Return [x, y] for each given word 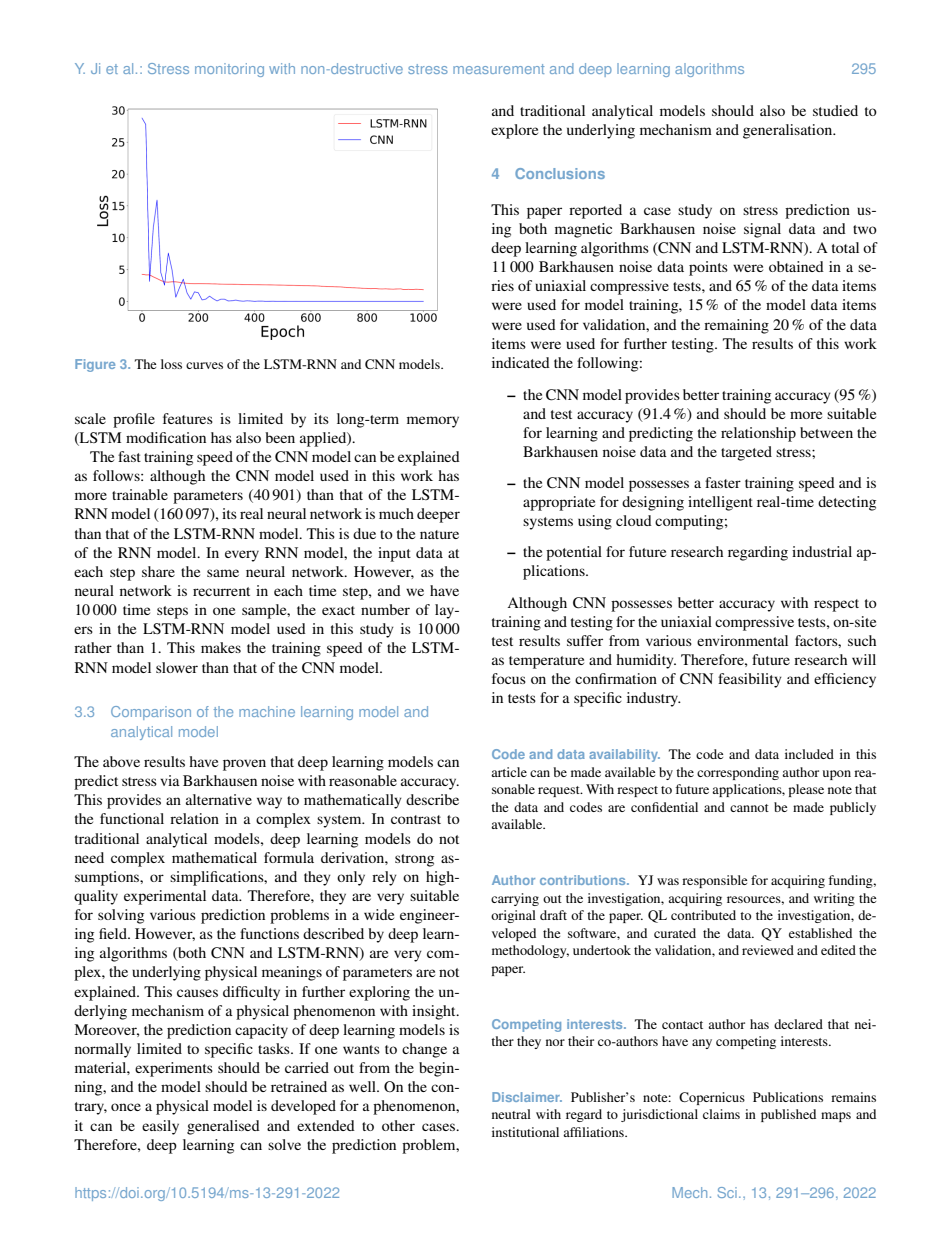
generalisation [789, 131]
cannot [749, 808]
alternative [219, 799]
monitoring [229, 70]
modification [166, 437]
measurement [498, 69]
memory [433, 422]
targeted [746, 453]
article [509, 772]
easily [160, 1127]
